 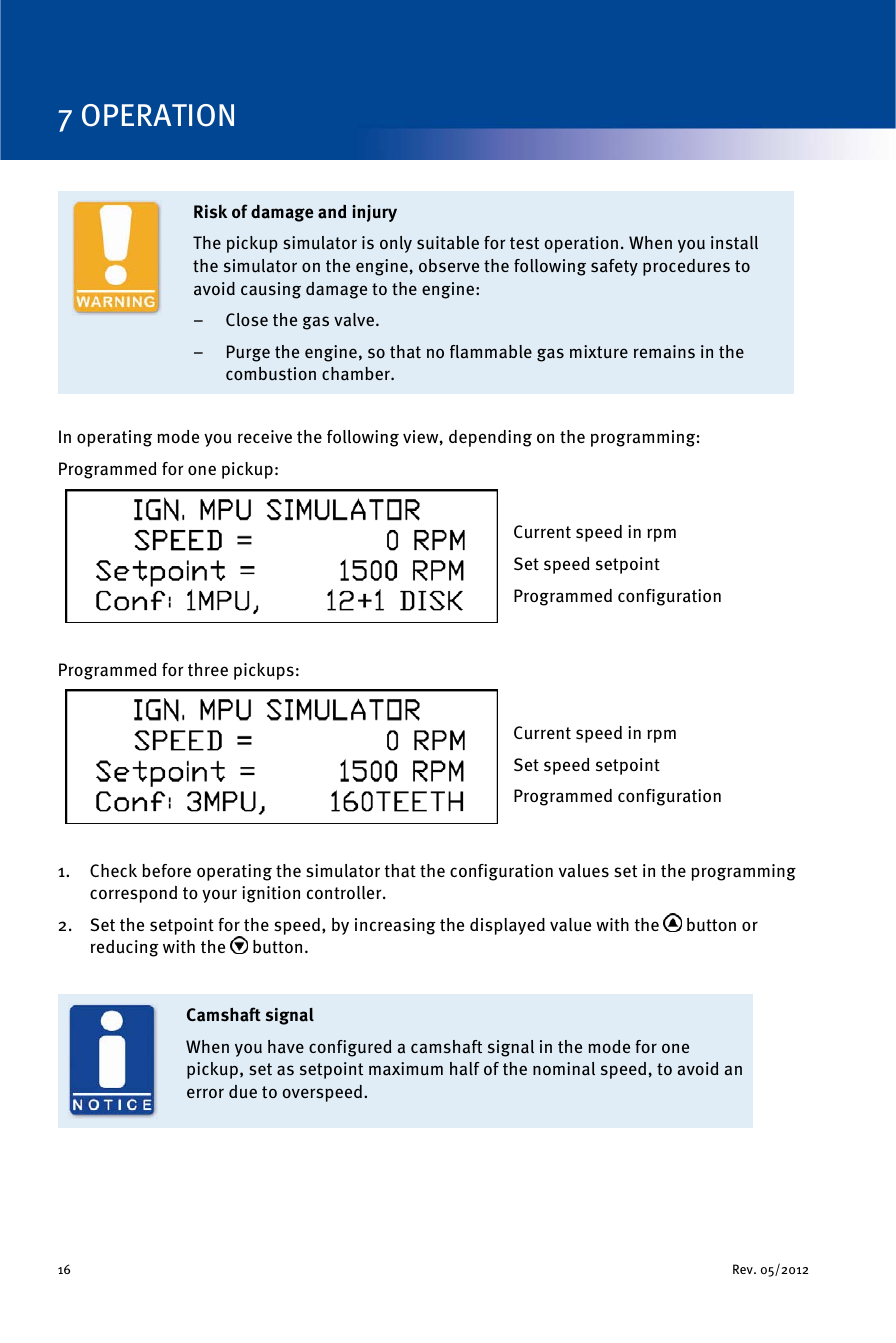 I want to click on three, so click(x=208, y=669).
